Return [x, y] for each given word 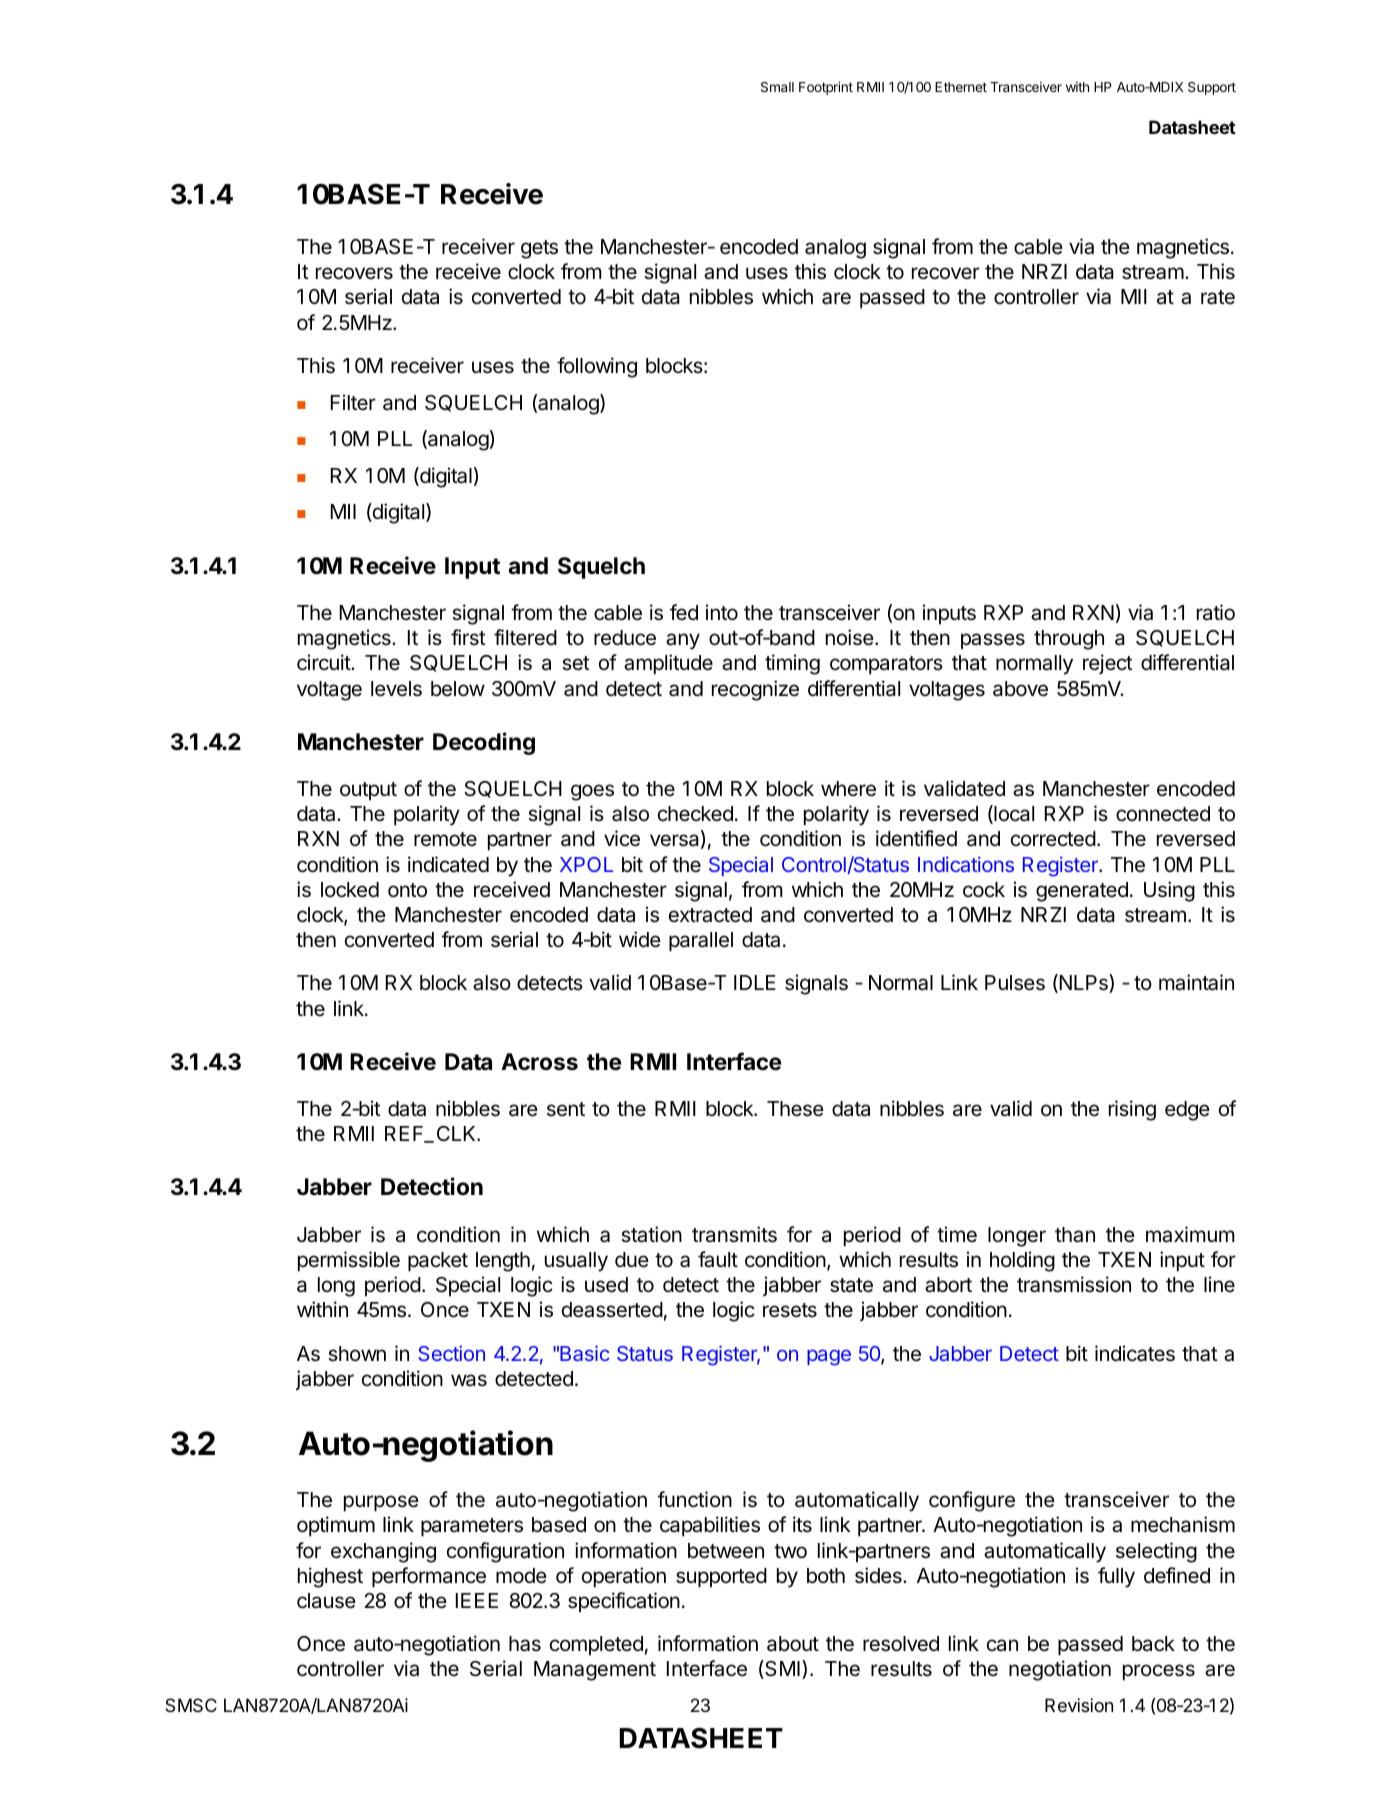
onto [407, 890]
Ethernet [961, 87]
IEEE [477, 1600]
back [1153, 1644]
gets [539, 249]
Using [1169, 891]
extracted [710, 915]
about [793, 1644]
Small [777, 87]
